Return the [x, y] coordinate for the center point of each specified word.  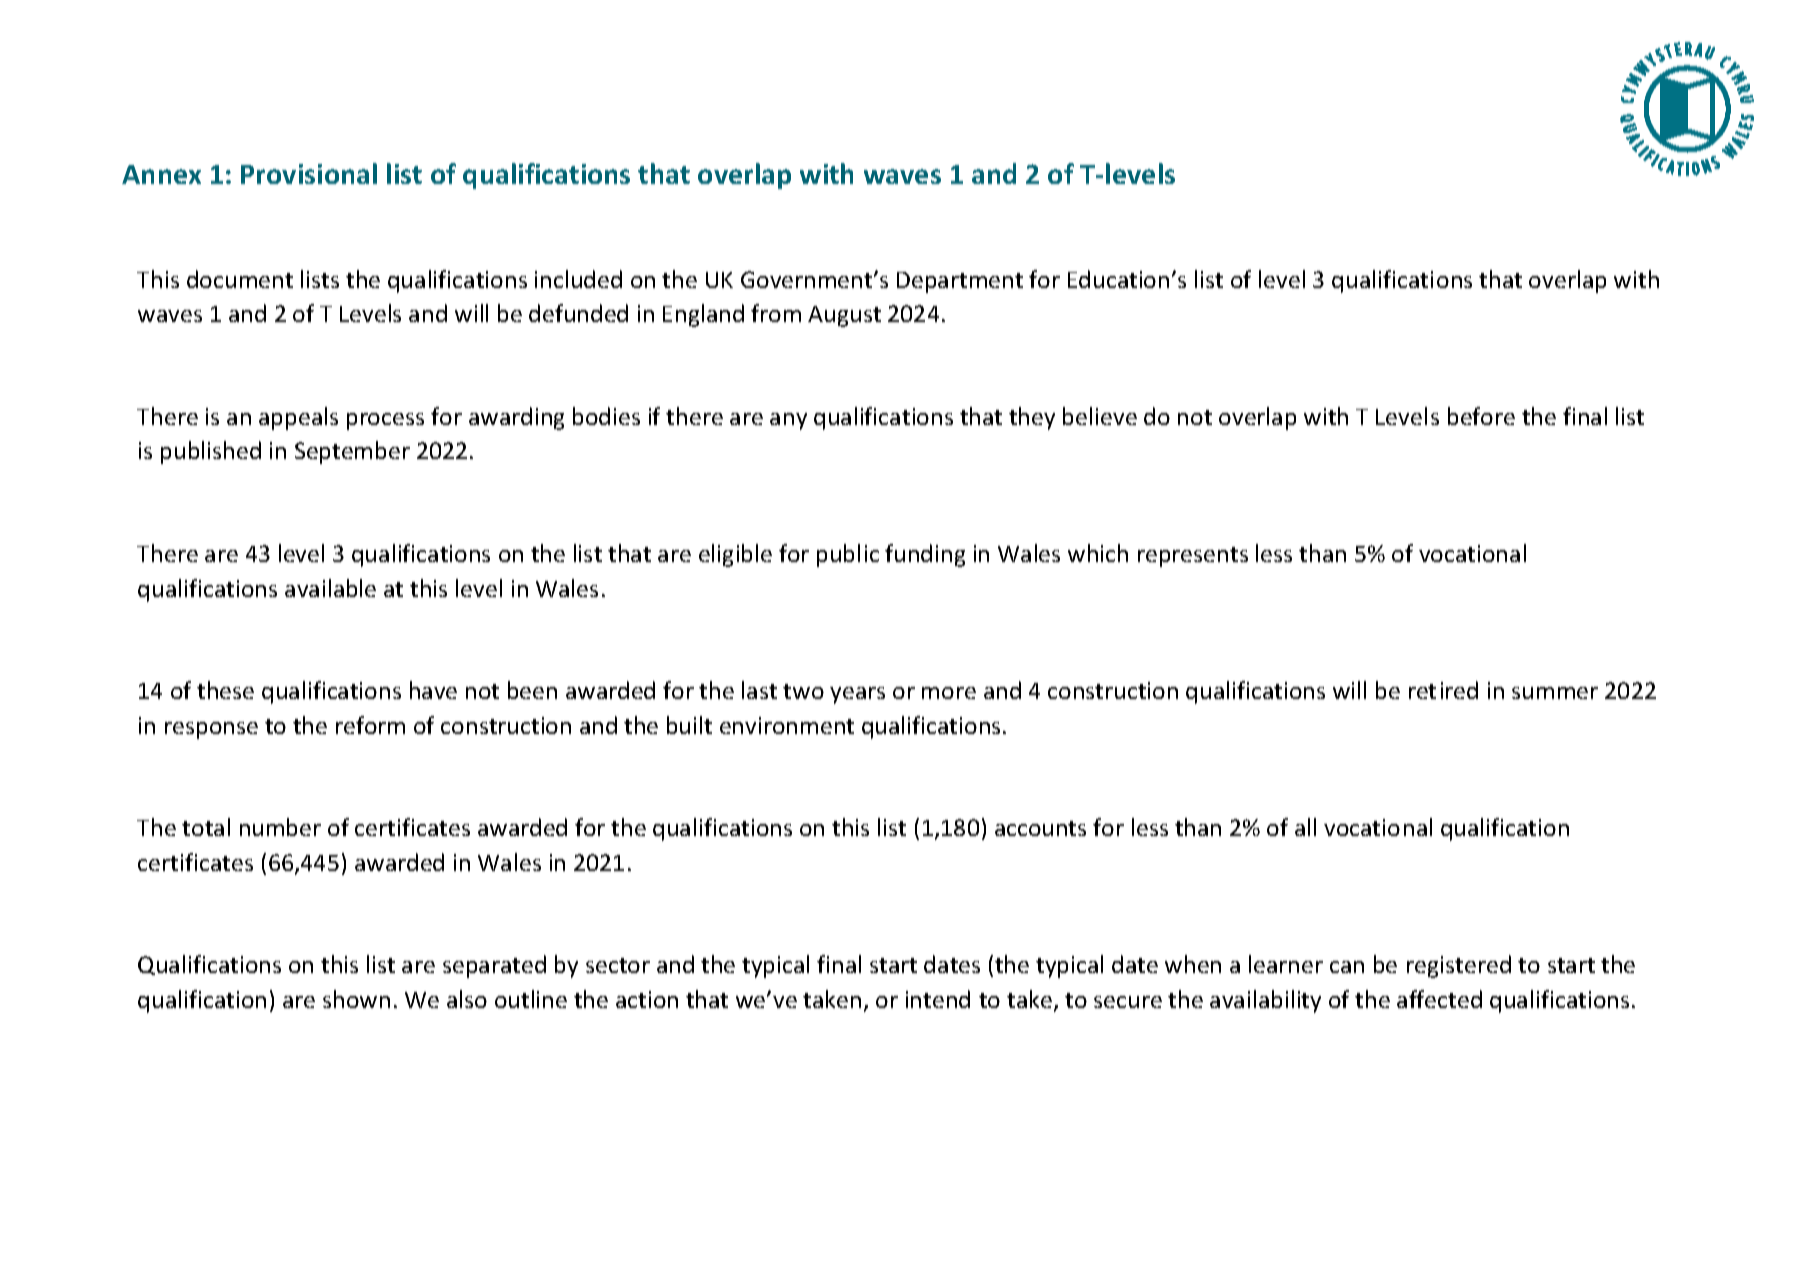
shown [356, 999]
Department [960, 282]
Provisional [309, 173]
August [844, 316]
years [857, 695]
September [352, 452]
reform [370, 725]
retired [1443, 690]
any [788, 421]
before [1481, 416]
